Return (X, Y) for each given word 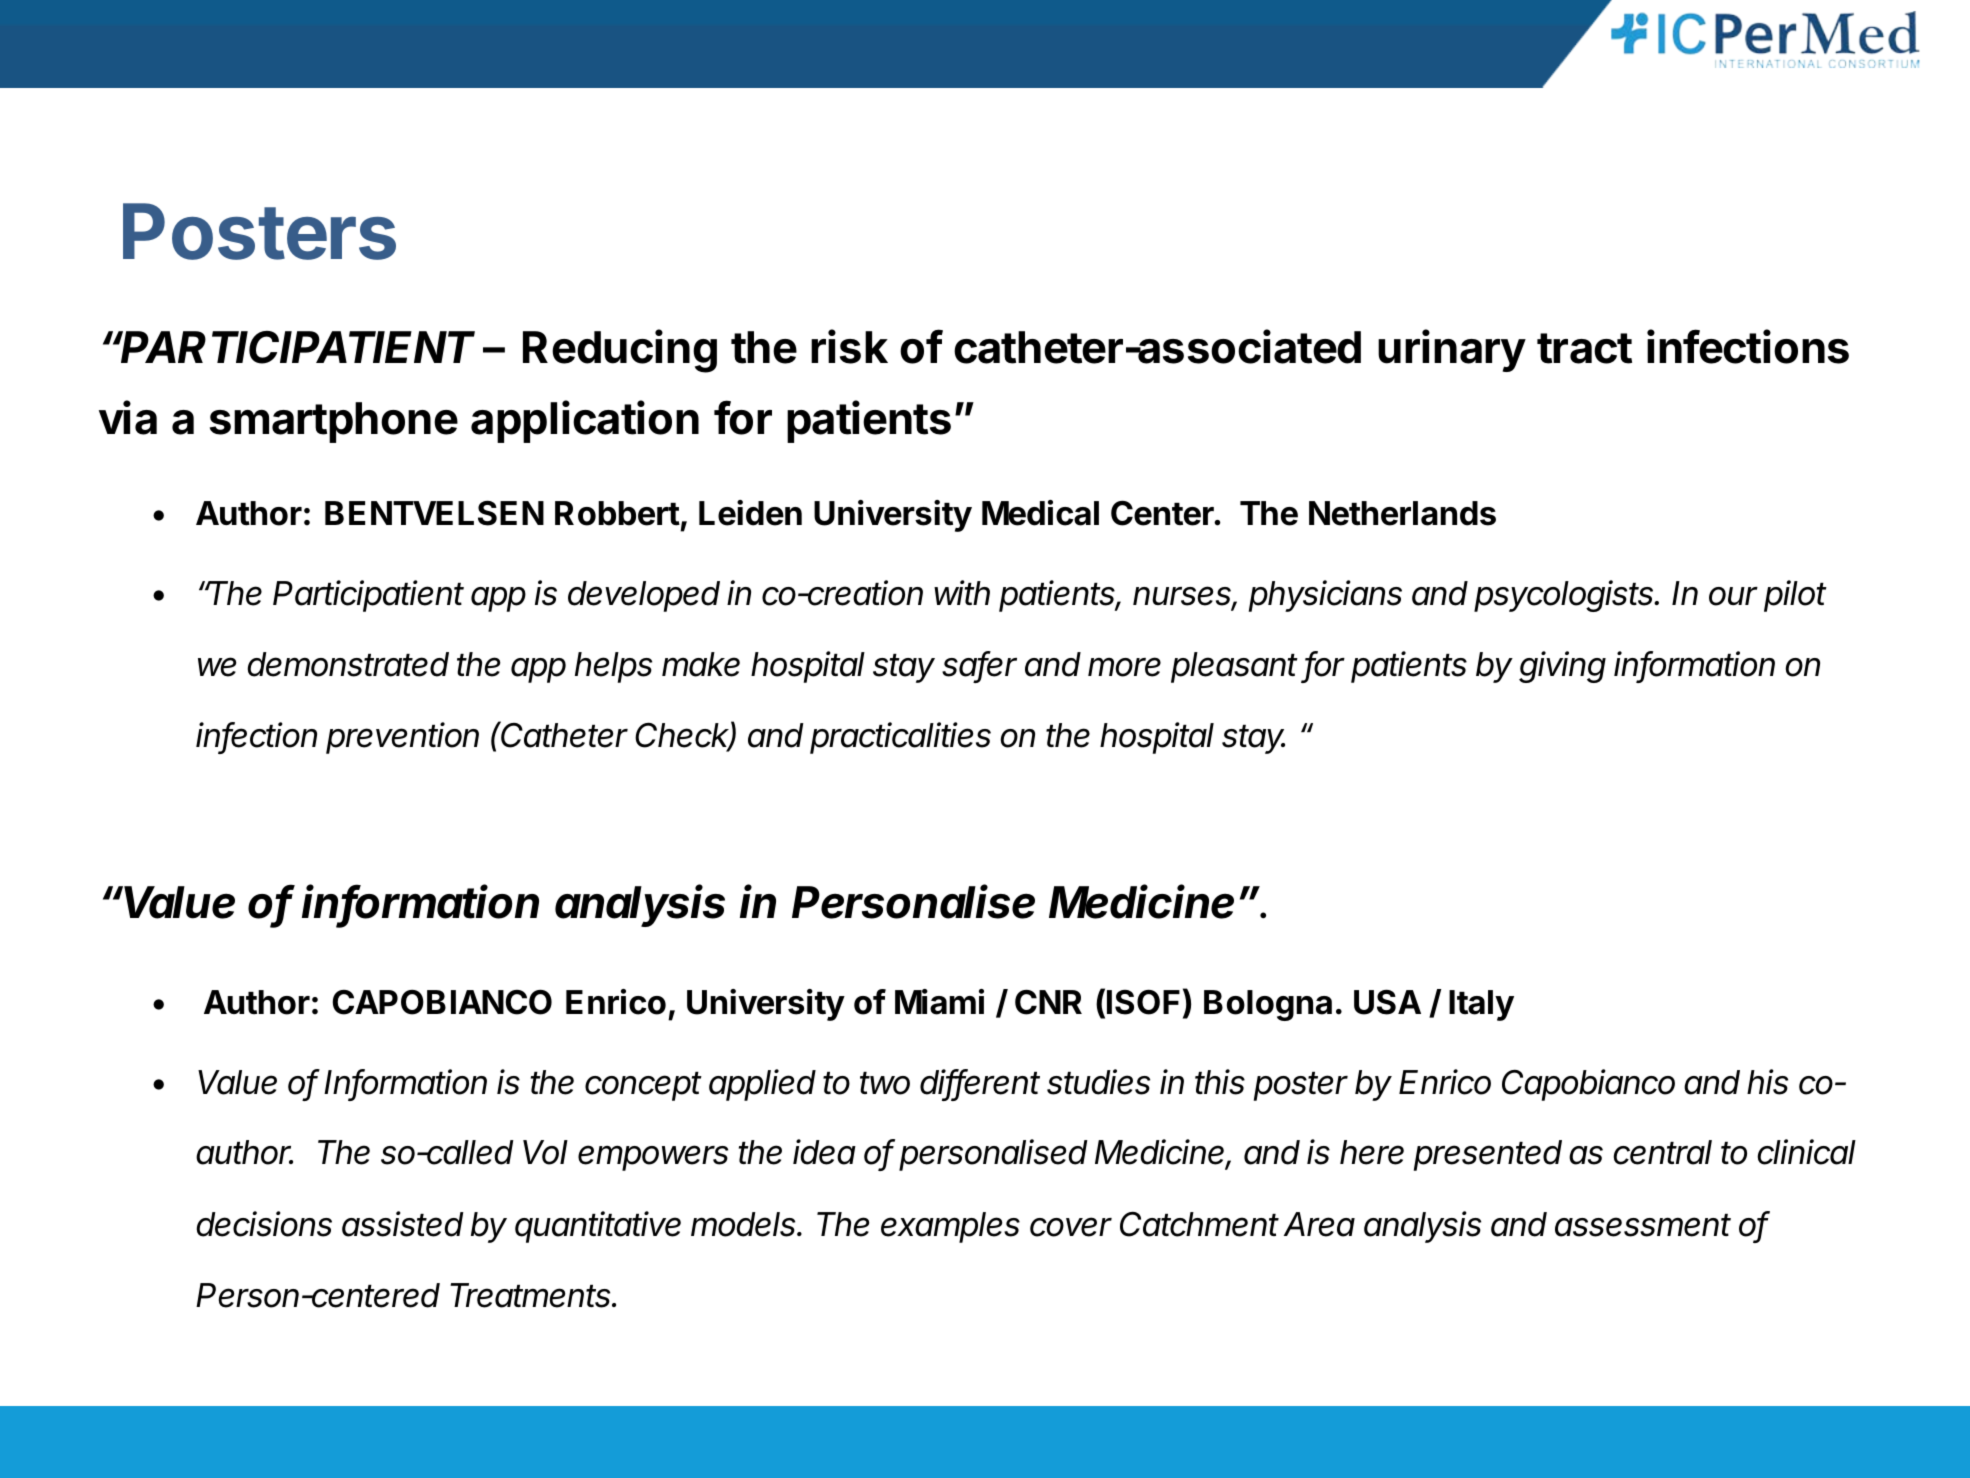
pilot (1795, 596)
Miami (939, 1002)
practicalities (900, 738)
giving (1562, 667)
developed (644, 596)
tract (1584, 348)
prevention (402, 738)
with (962, 592)
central (1662, 1152)
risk (849, 346)
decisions (264, 1224)
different (980, 1083)
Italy (1481, 1005)
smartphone (334, 422)
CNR (1048, 1002)
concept (643, 1086)
